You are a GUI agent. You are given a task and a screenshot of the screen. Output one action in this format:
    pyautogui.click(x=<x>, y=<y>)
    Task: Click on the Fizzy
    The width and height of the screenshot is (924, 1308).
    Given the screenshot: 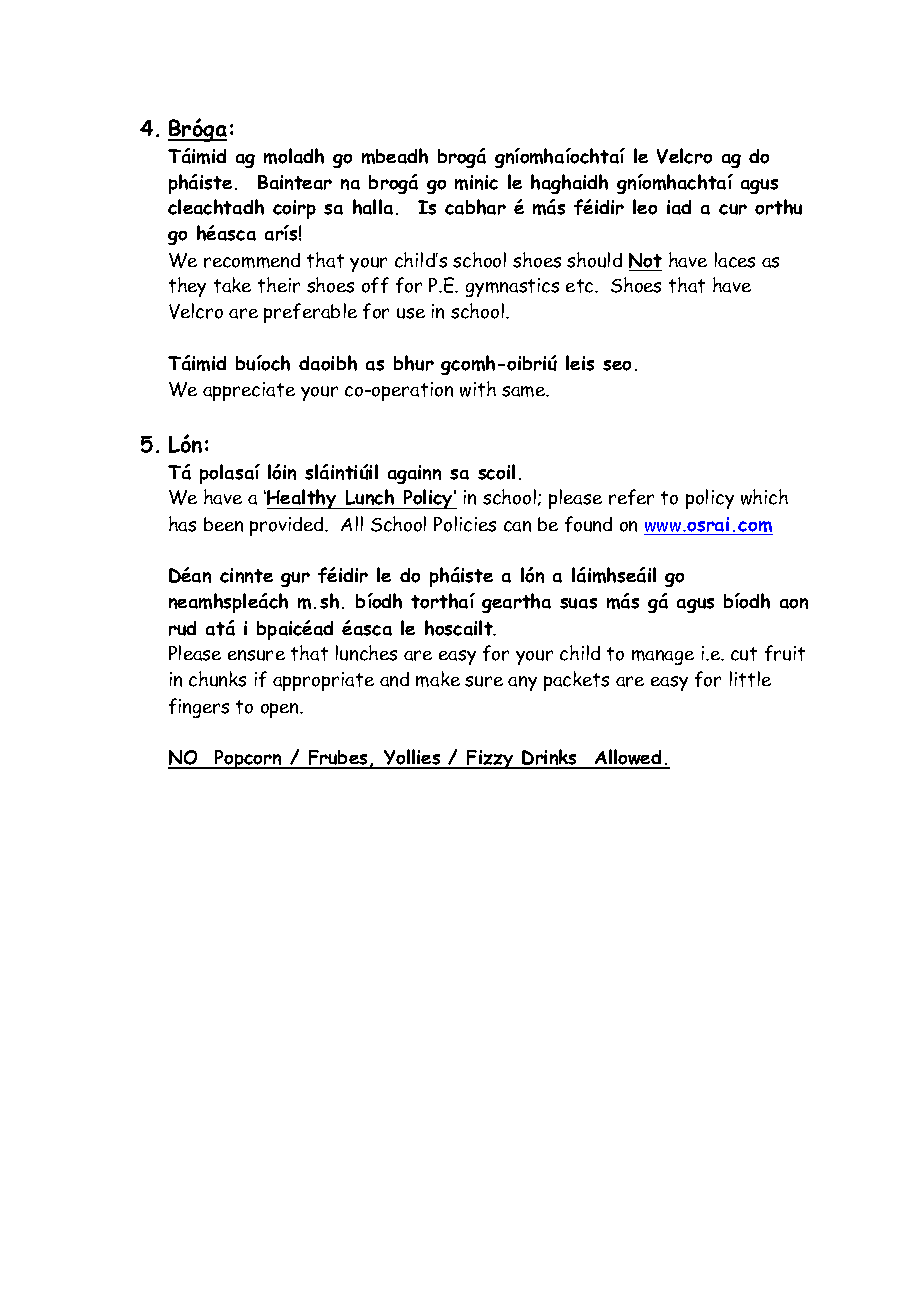 What is the action you would take?
    pyautogui.click(x=490, y=759)
